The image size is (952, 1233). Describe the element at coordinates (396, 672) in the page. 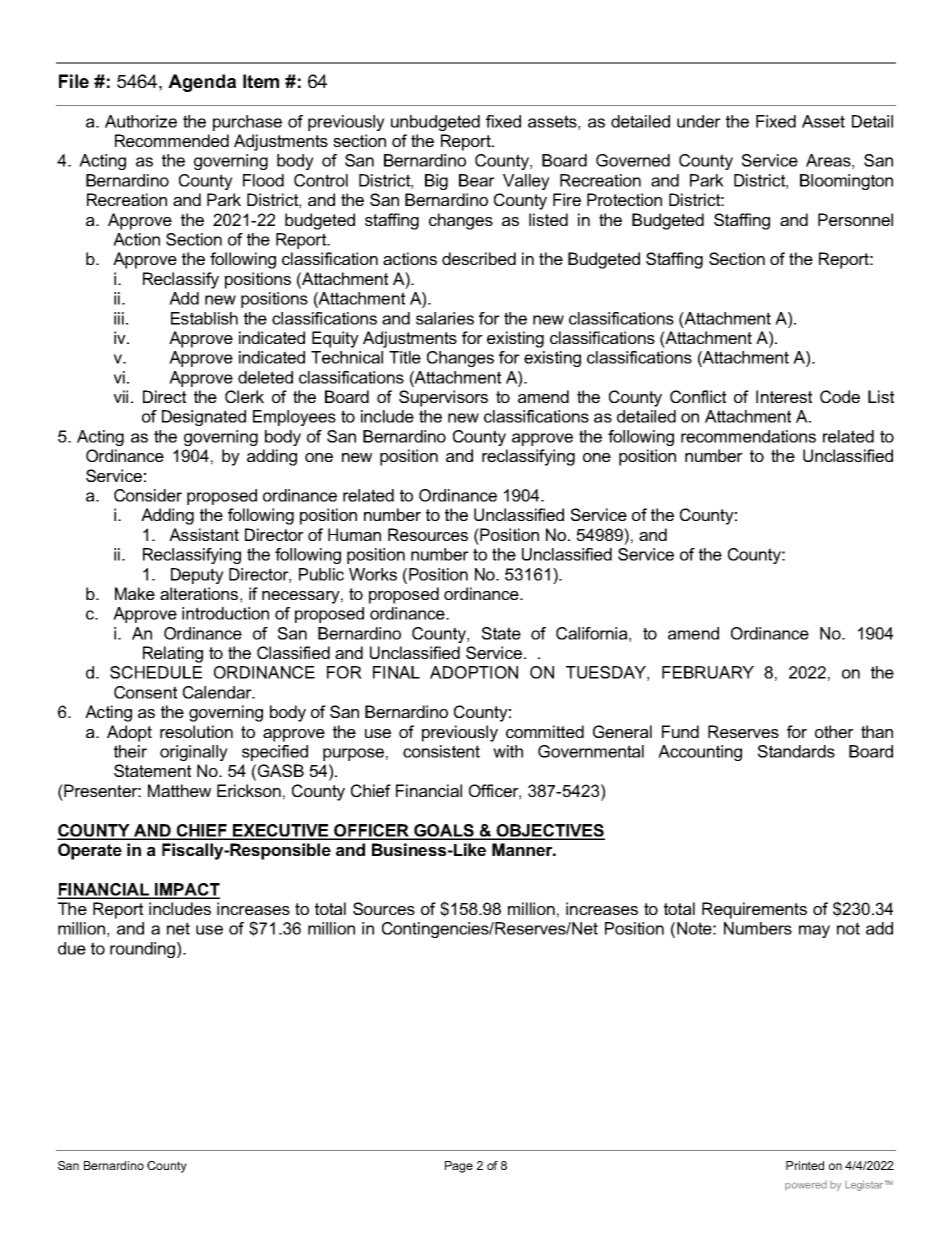

I see `FINAL` at that location.
